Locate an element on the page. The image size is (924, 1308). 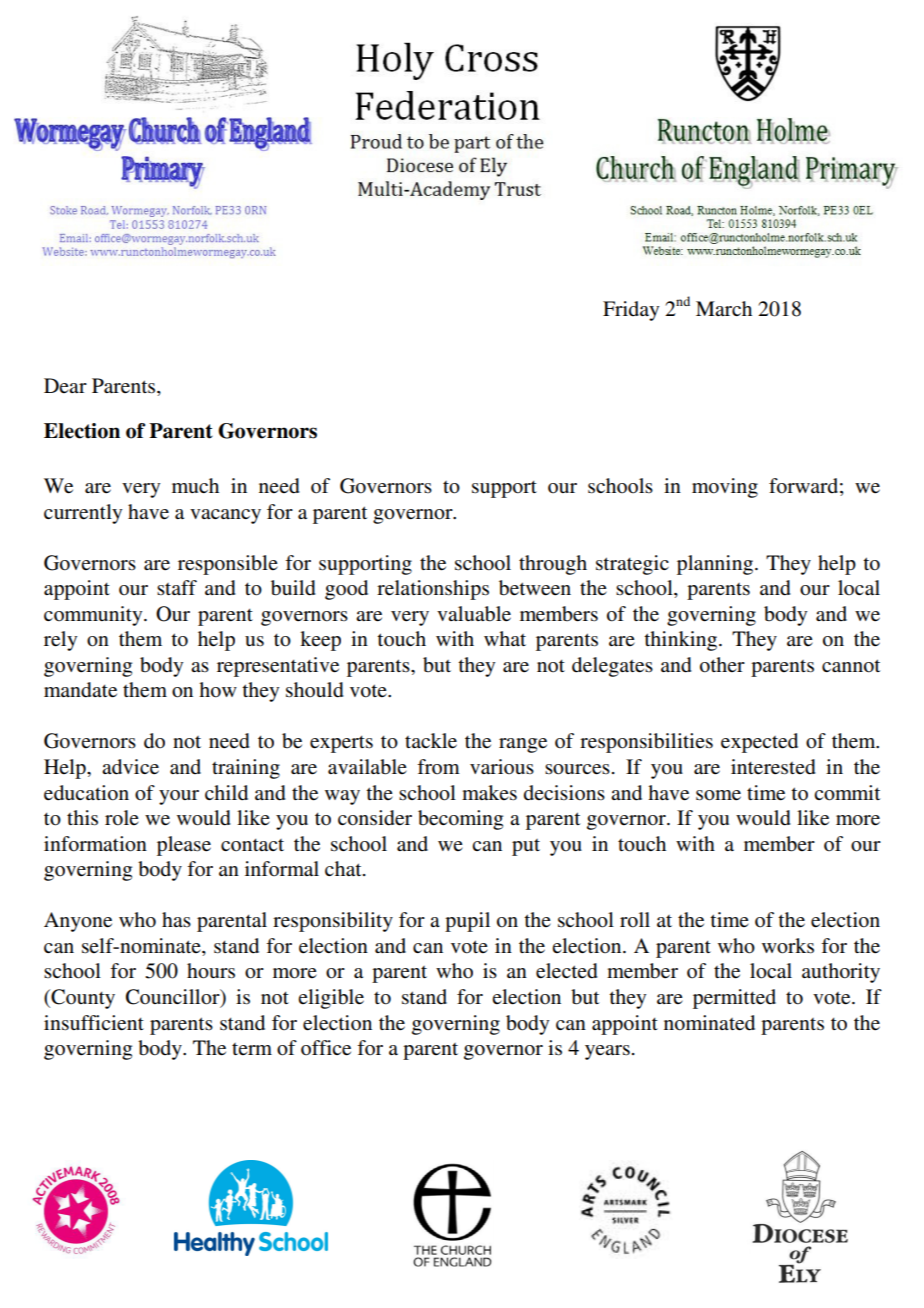
permitted is located at coordinates (734, 999).
